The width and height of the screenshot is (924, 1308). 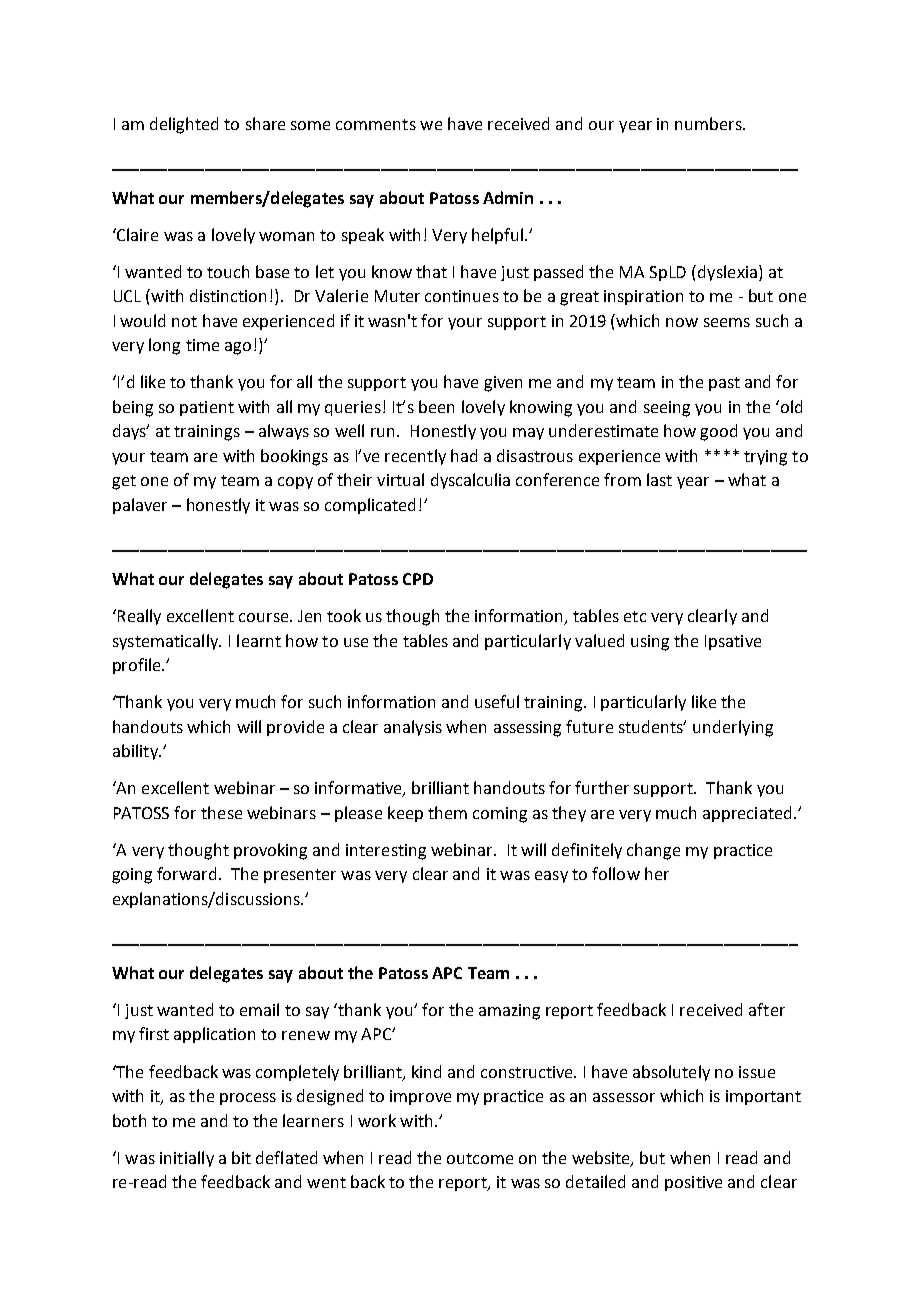 What do you see at coordinates (470, 481) in the screenshot?
I see `dyscalculia` at bounding box center [470, 481].
